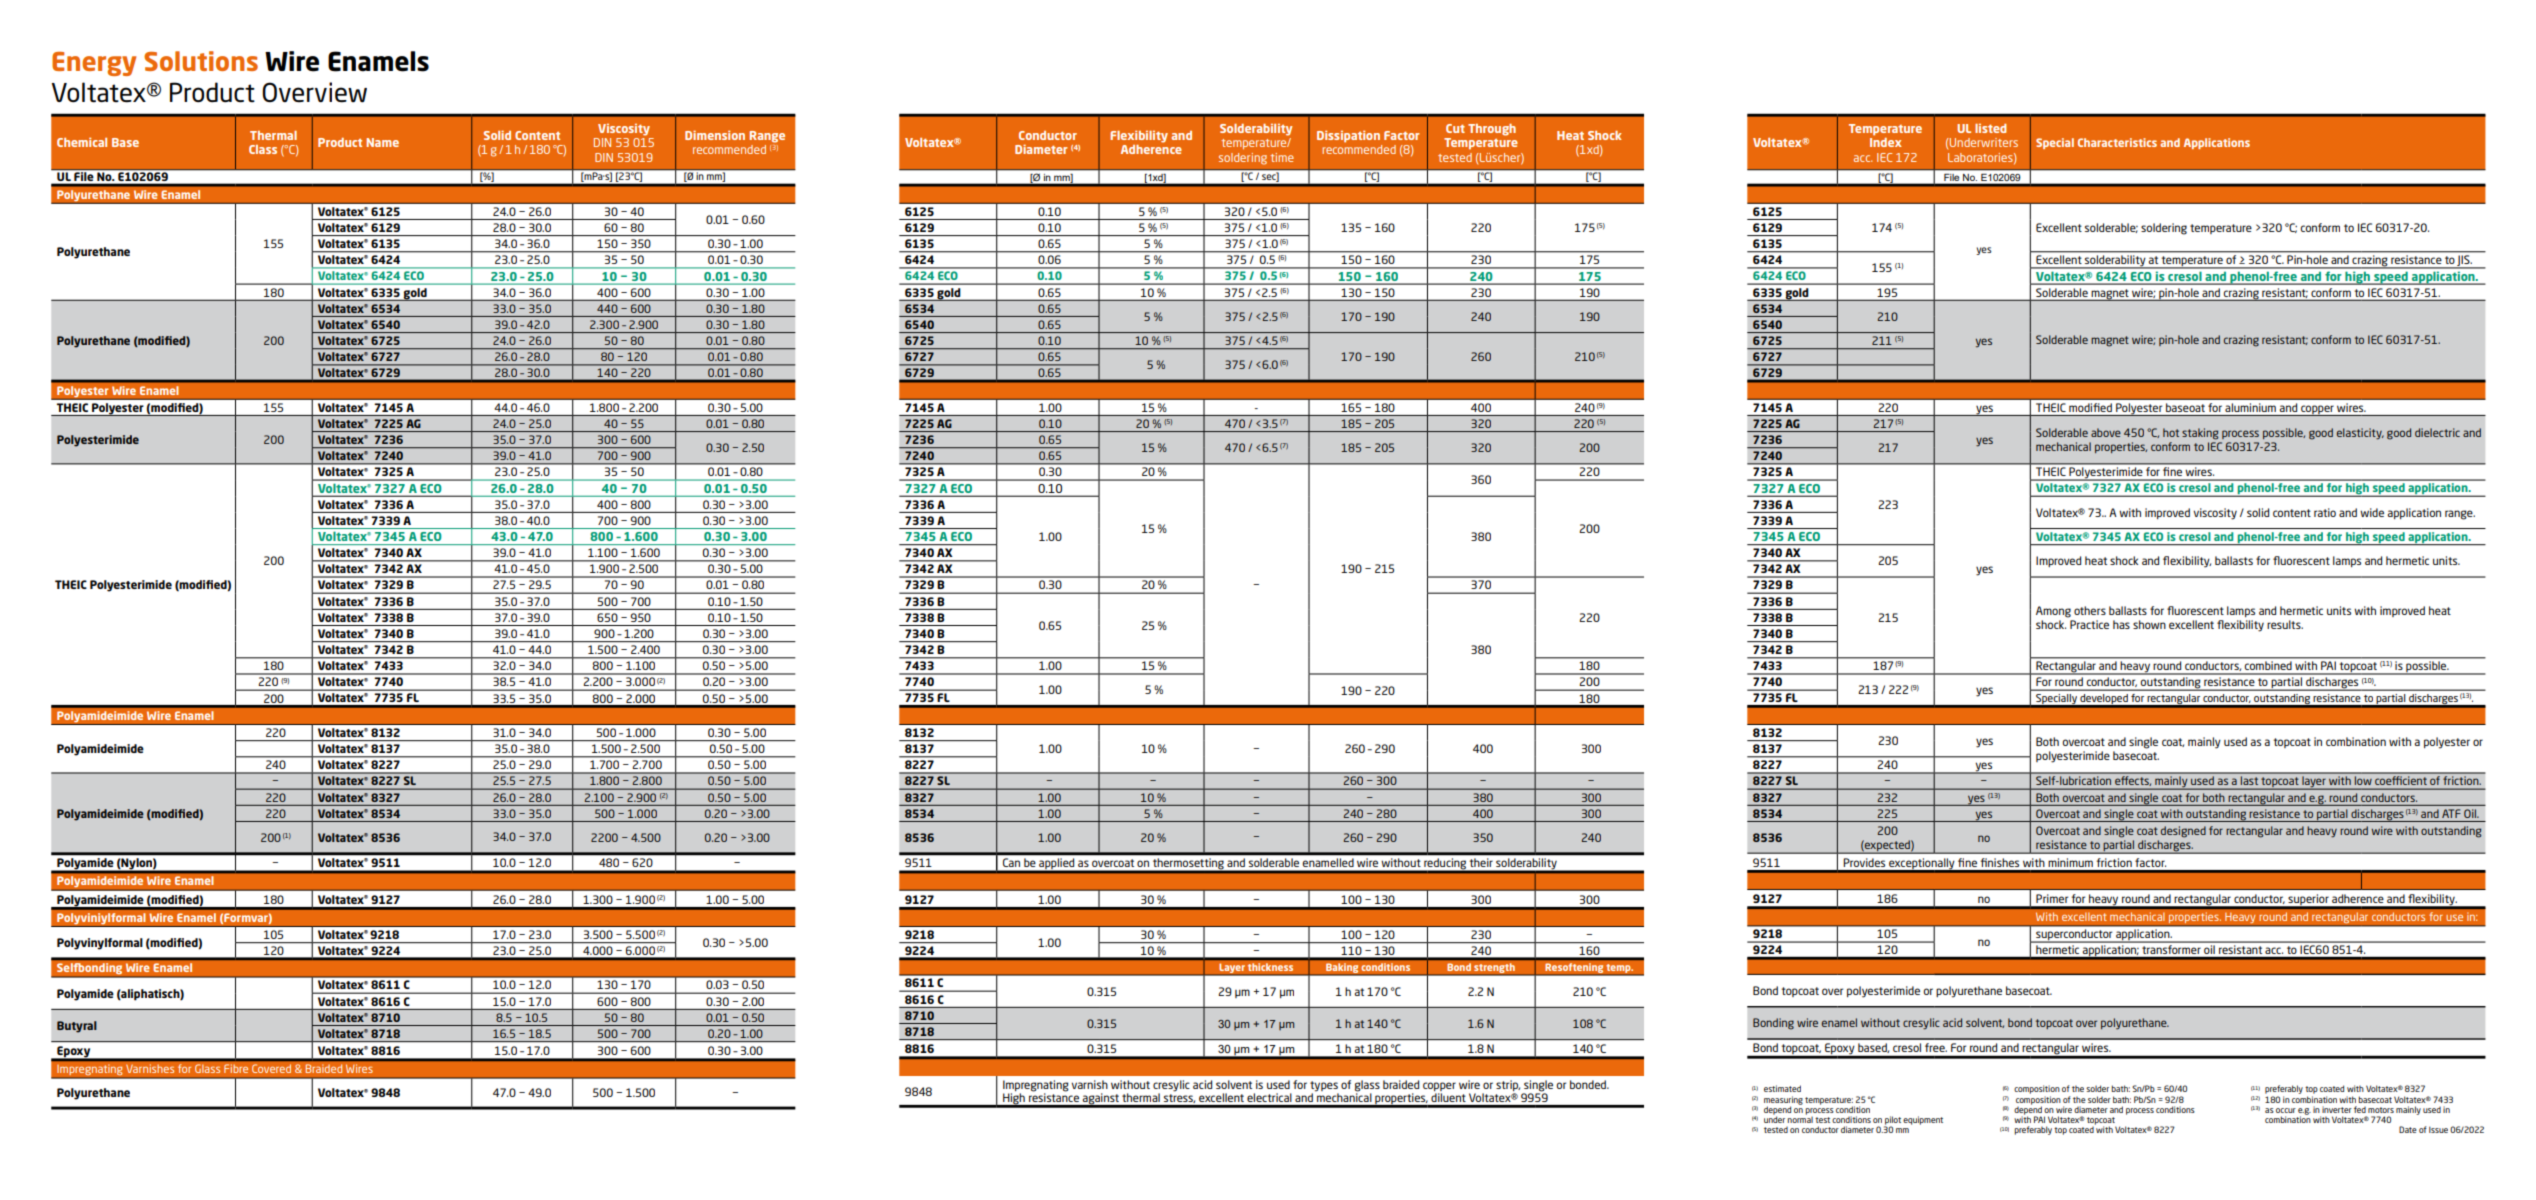 This document has width=2536, height=1200. What do you see at coordinates (263, 149) in the document?
I see `Class` at bounding box center [263, 149].
